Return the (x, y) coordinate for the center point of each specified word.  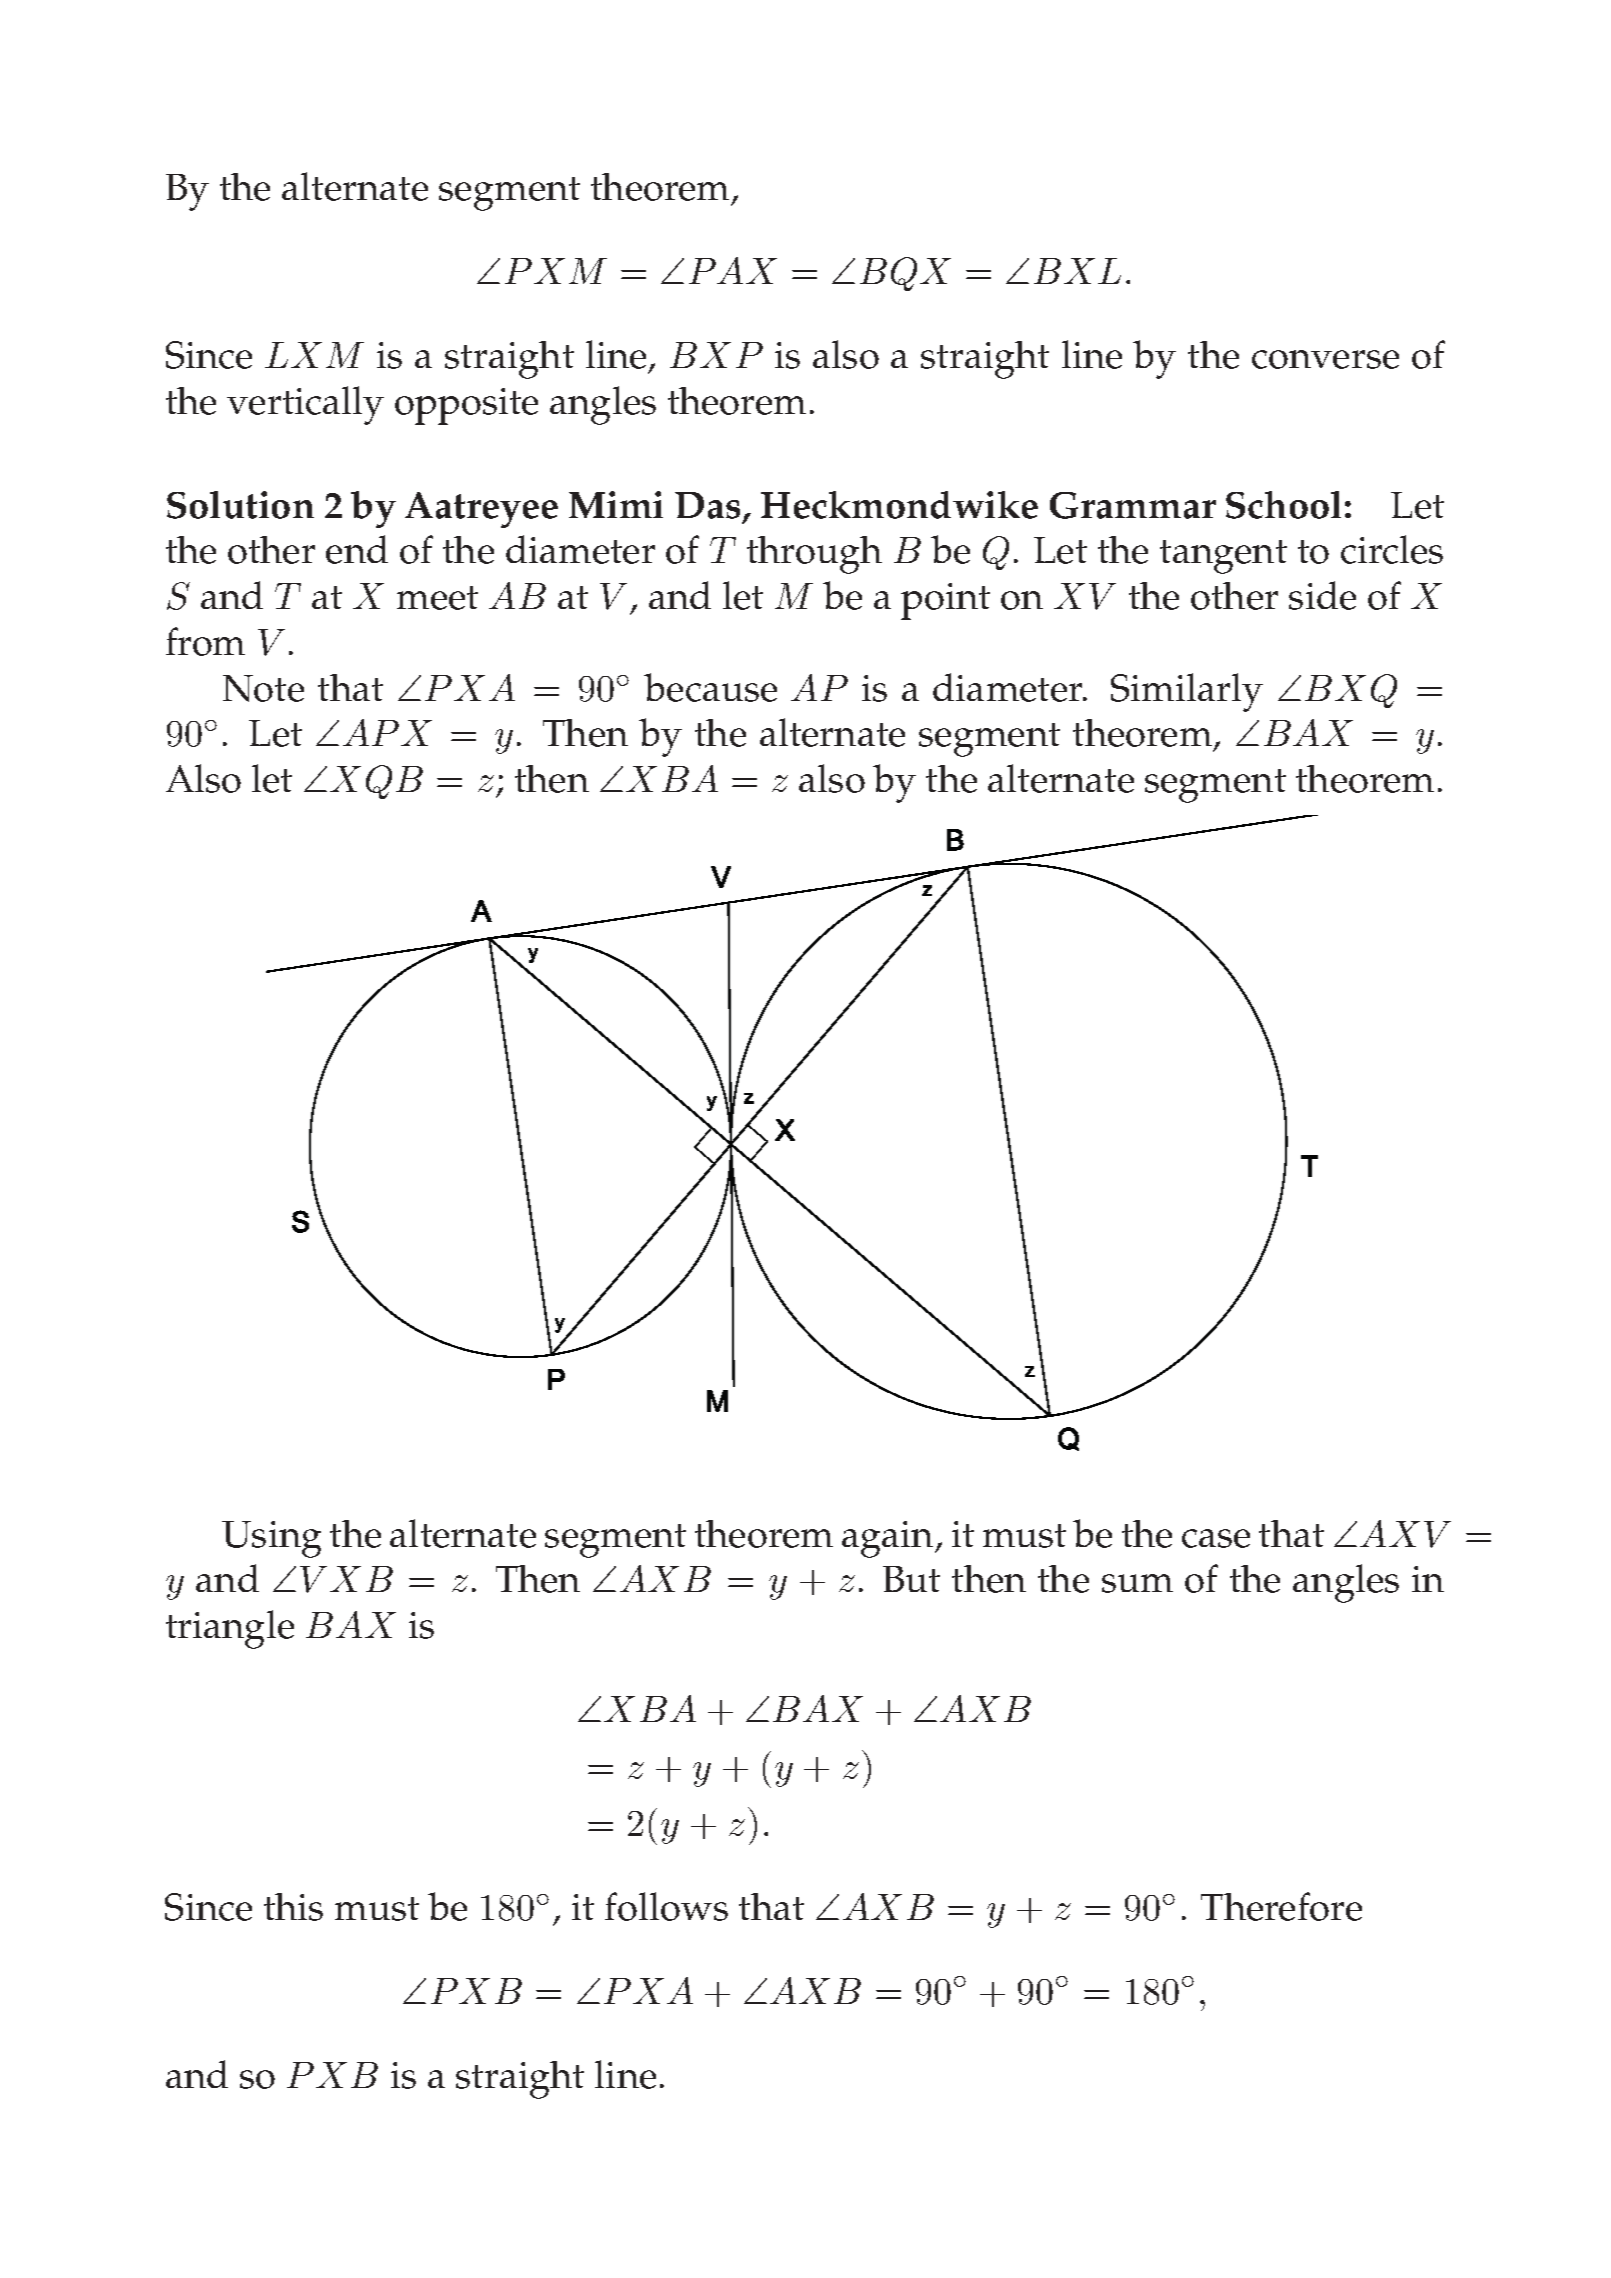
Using (271, 1539)
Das (707, 505)
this (293, 1907)
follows (666, 1906)
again (889, 1539)
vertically (305, 405)
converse (1325, 359)
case (1216, 1538)
